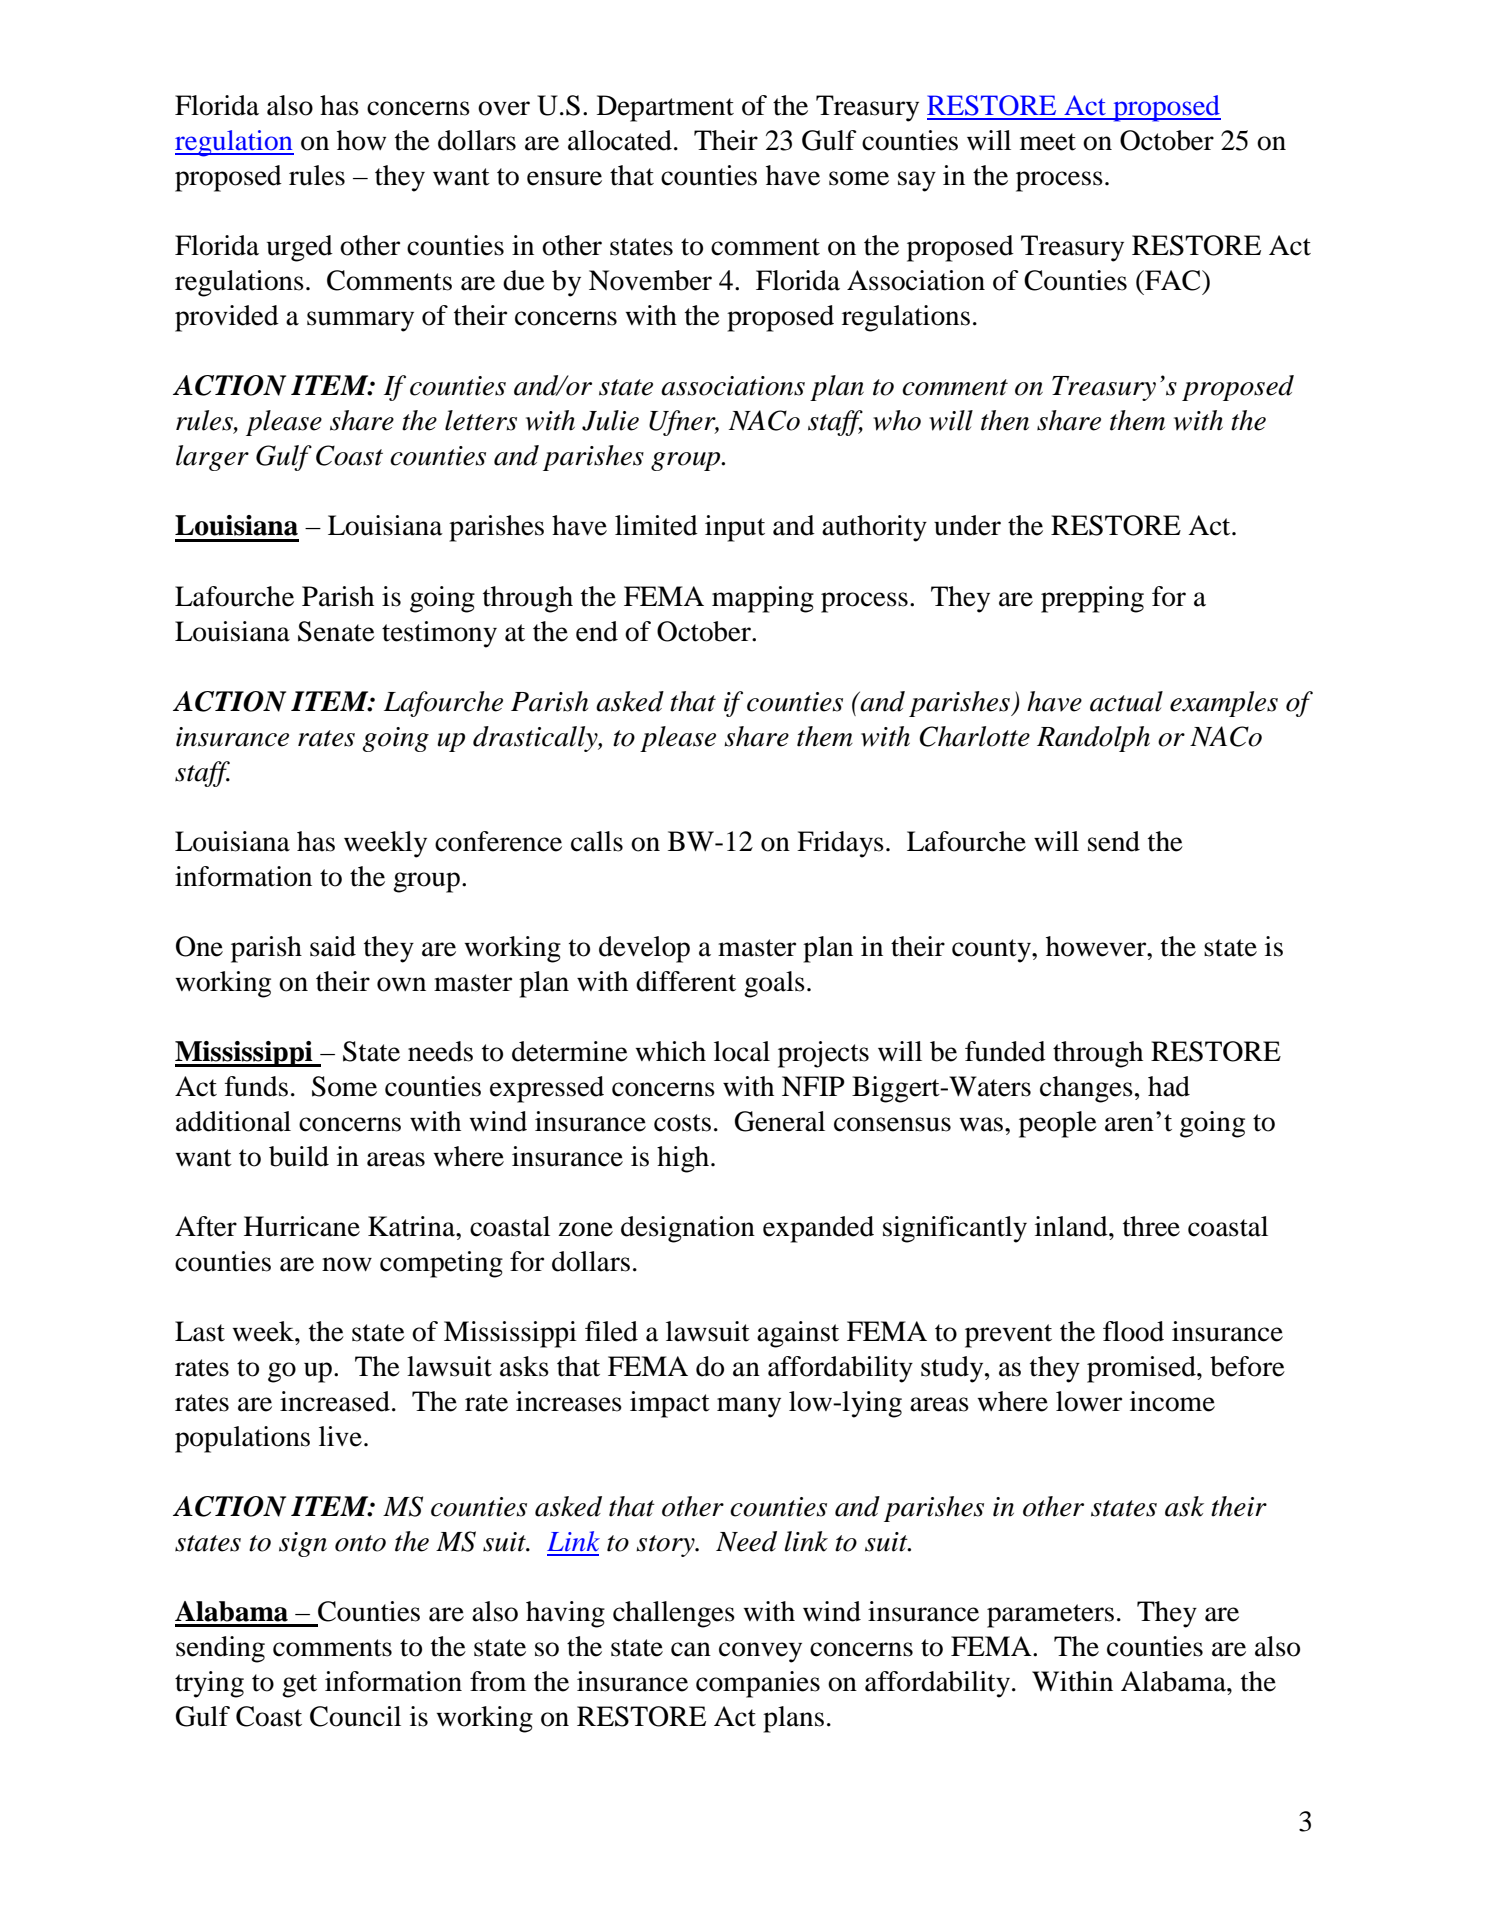  What do you see at coordinates (347, 1264) in the screenshot?
I see `now` at bounding box center [347, 1264].
